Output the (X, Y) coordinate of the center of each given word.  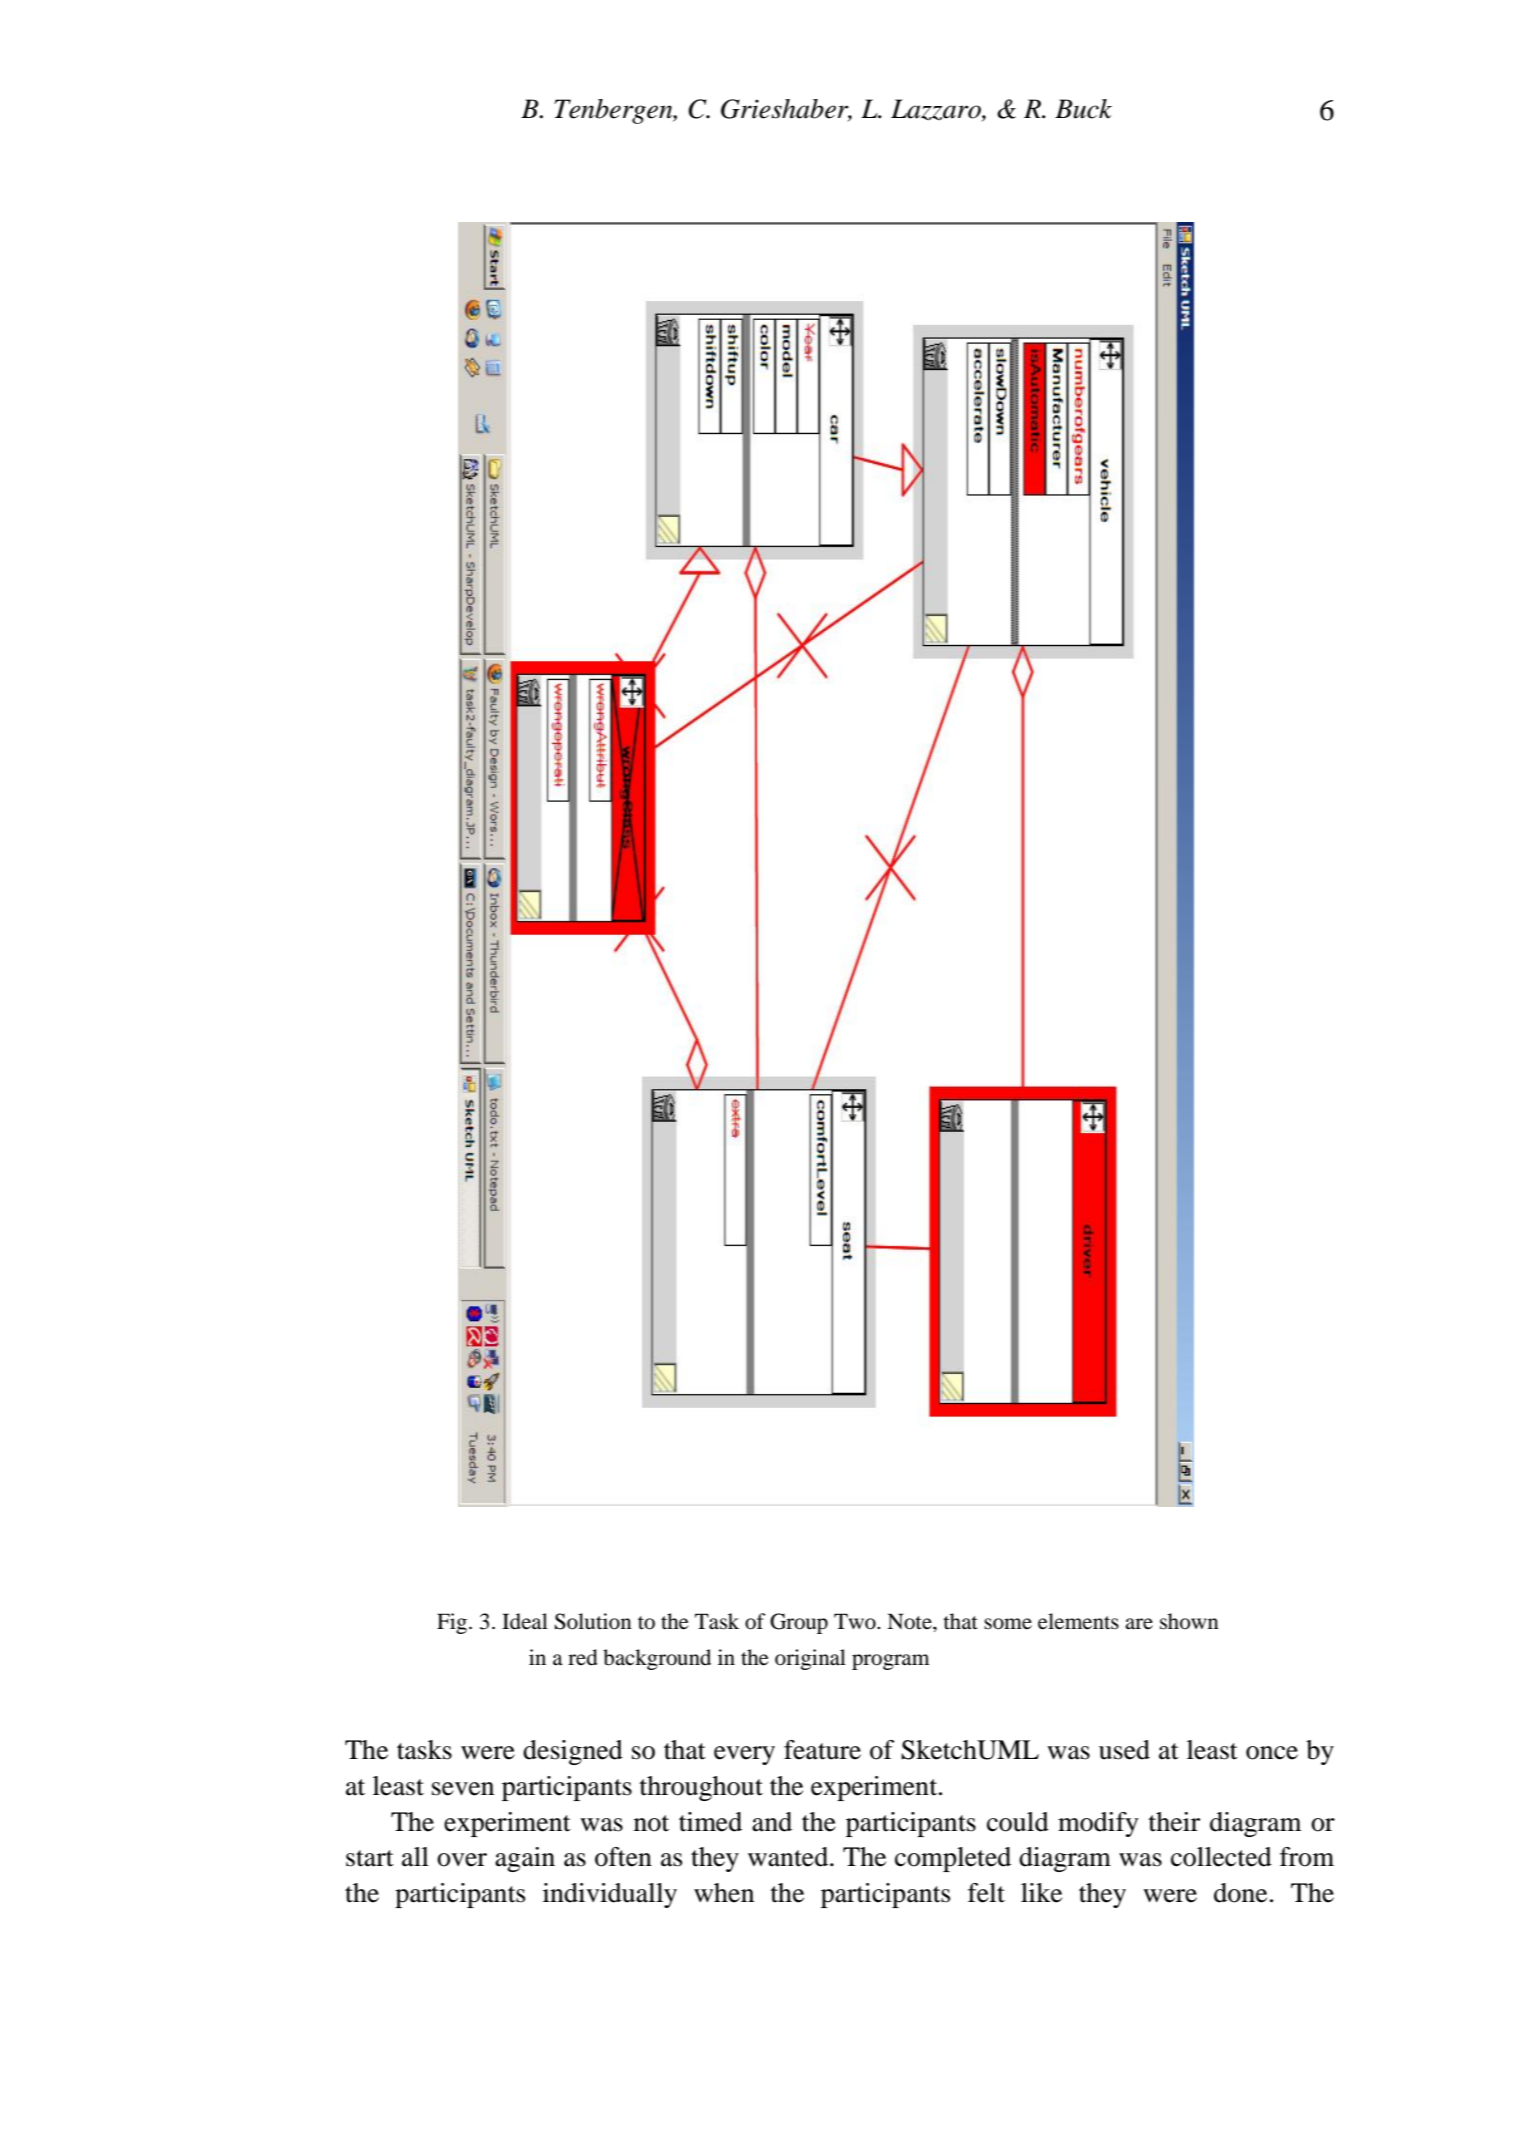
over (462, 1860)
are (1139, 1624)
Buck (1083, 109)
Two (856, 1621)
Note (910, 1621)
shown (1189, 1621)
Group (799, 1623)
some (1008, 1624)
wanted (789, 1857)
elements (1078, 1621)
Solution (593, 1621)
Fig (452, 1623)
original (810, 1659)
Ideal (525, 1621)
